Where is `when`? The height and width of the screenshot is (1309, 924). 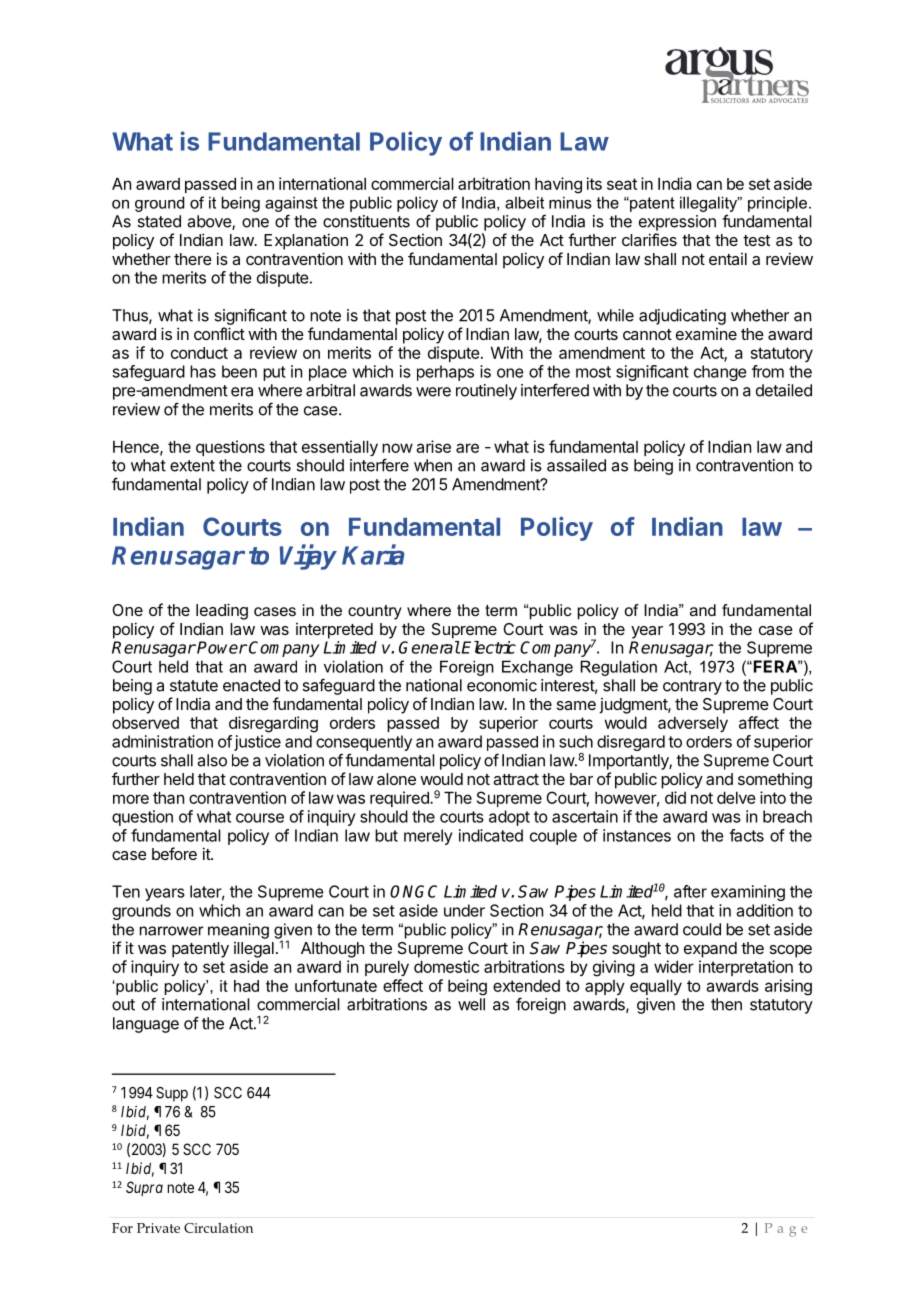 when is located at coordinates (433, 465).
